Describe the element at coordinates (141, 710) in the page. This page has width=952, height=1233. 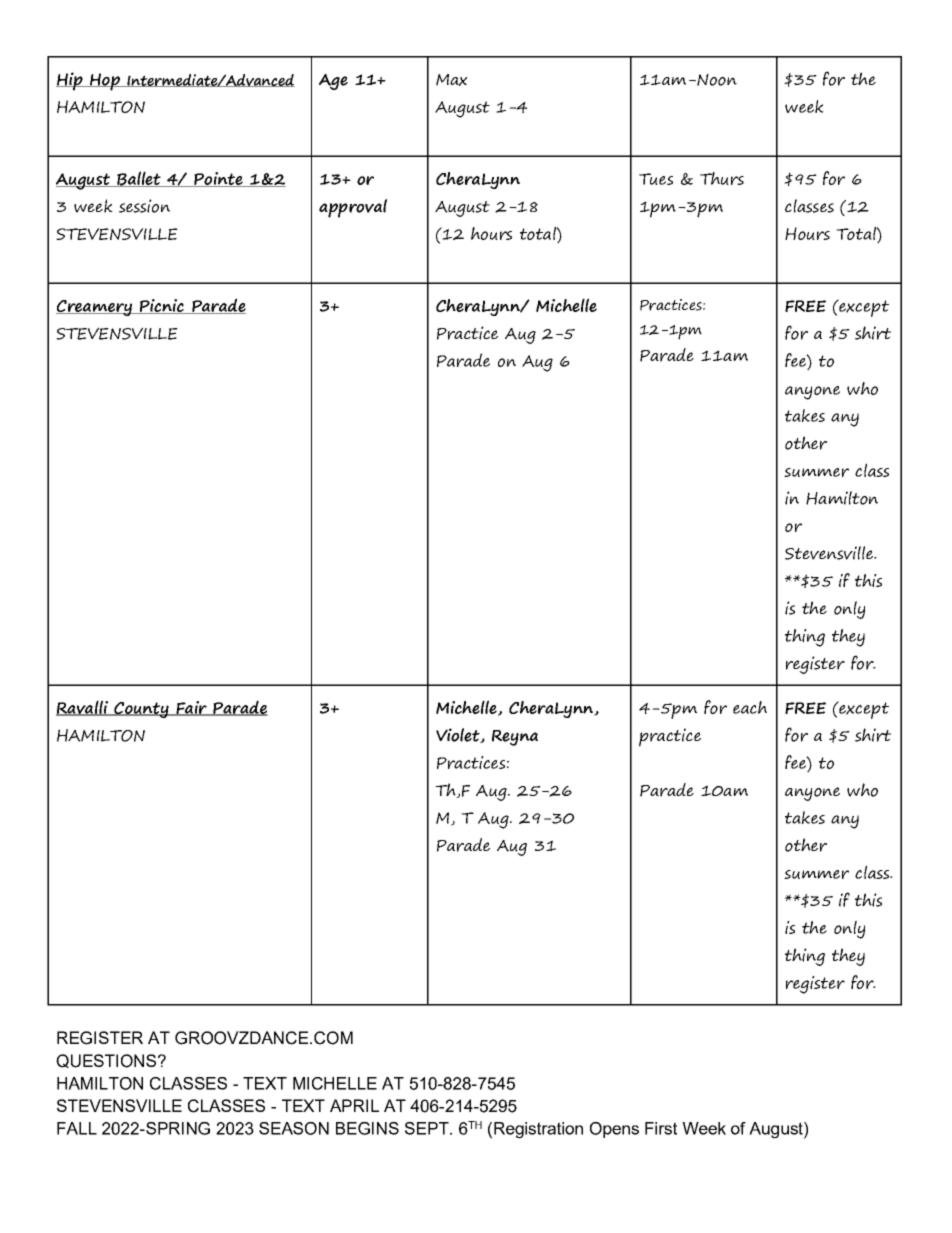
I see `County` at that location.
